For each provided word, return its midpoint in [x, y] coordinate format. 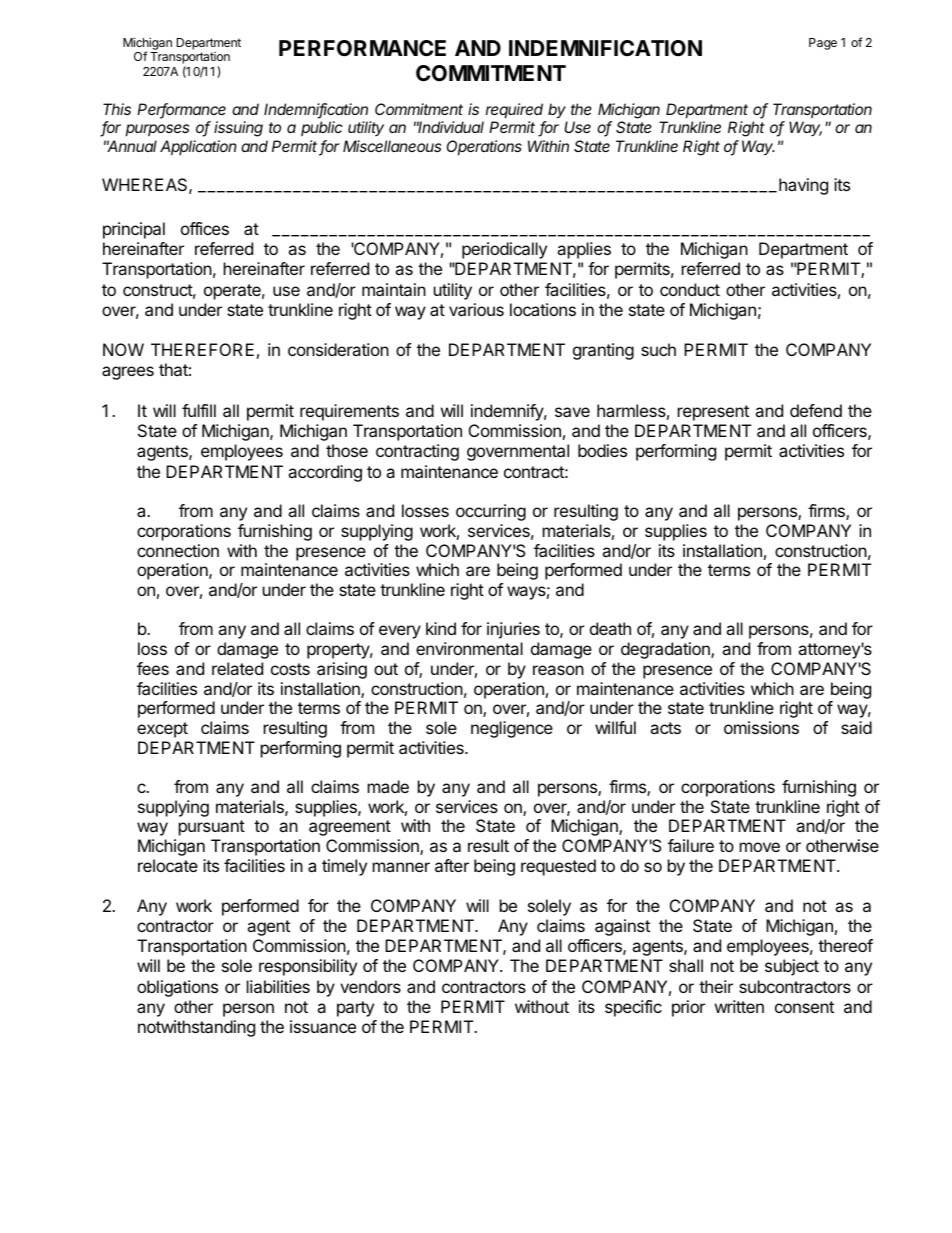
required [514, 110]
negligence [512, 729]
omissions [761, 727]
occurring [491, 512]
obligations [177, 988]
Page [823, 44]
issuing [238, 129]
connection [178, 550]
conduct [690, 289]
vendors [370, 986]
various [476, 309]
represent [713, 413]
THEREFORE [202, 349]
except [162, 730]
